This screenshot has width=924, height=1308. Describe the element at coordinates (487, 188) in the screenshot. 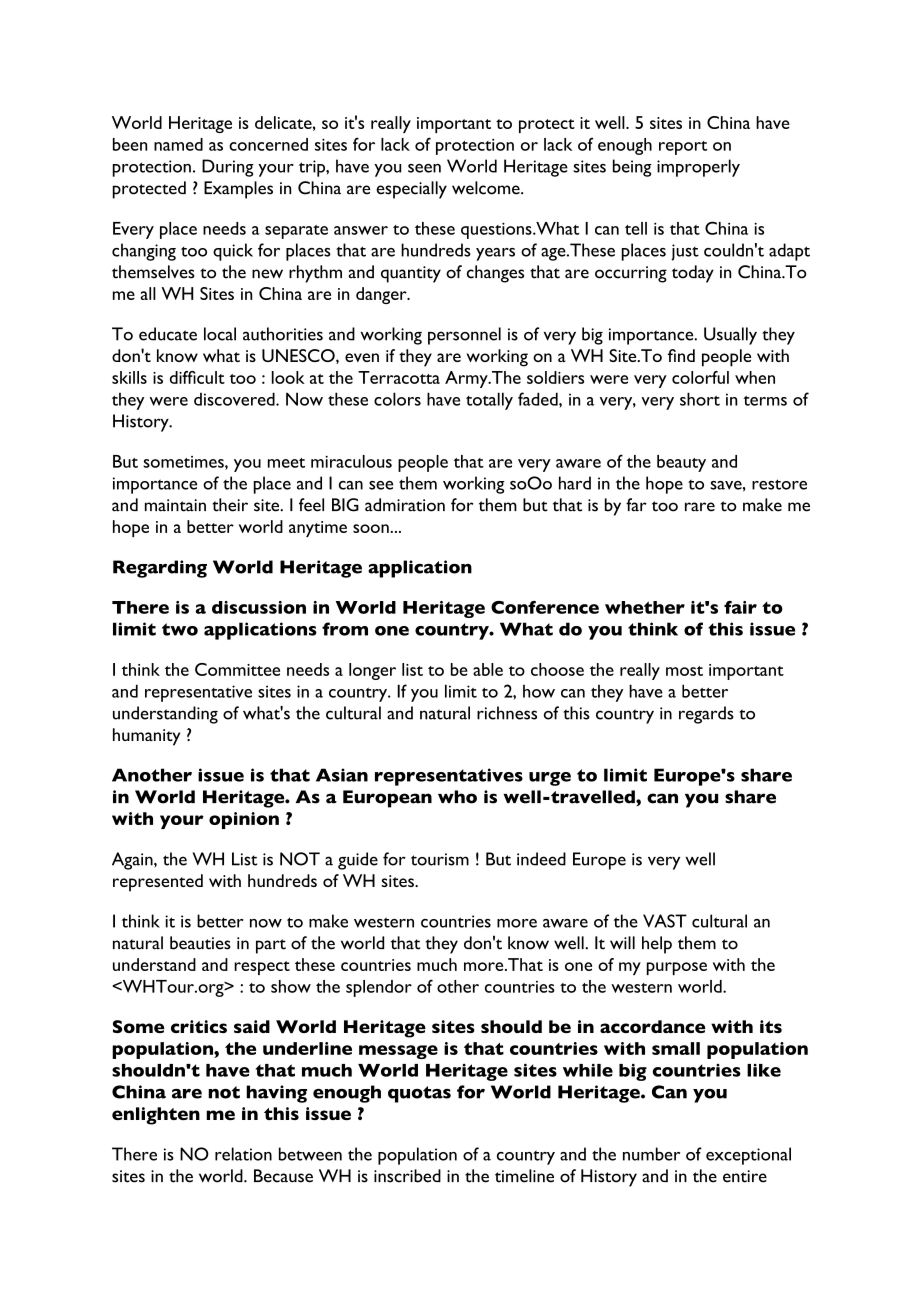

I see `welcome` at that location.
